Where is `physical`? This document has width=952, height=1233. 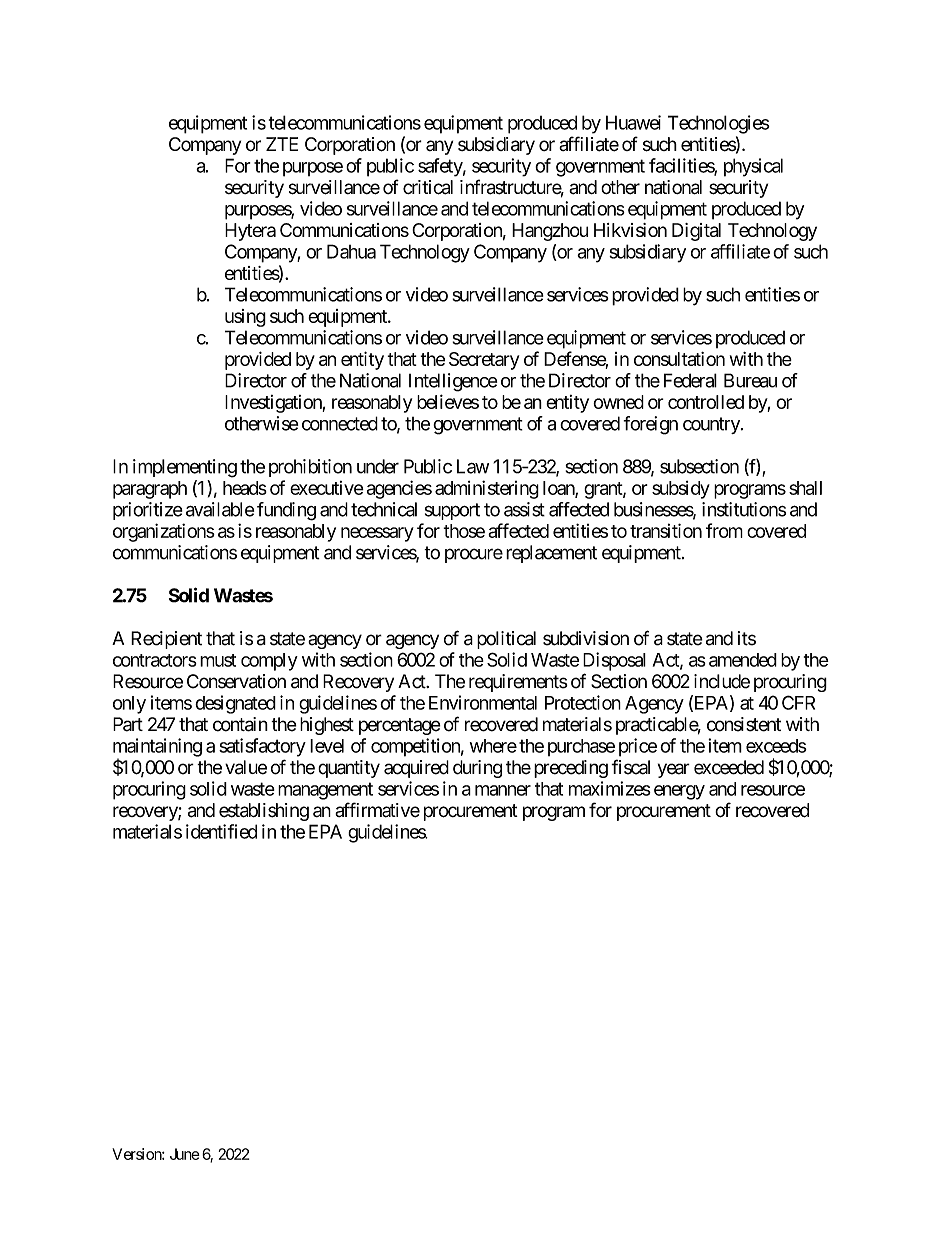
physical is located at coordinates (753, 167).
